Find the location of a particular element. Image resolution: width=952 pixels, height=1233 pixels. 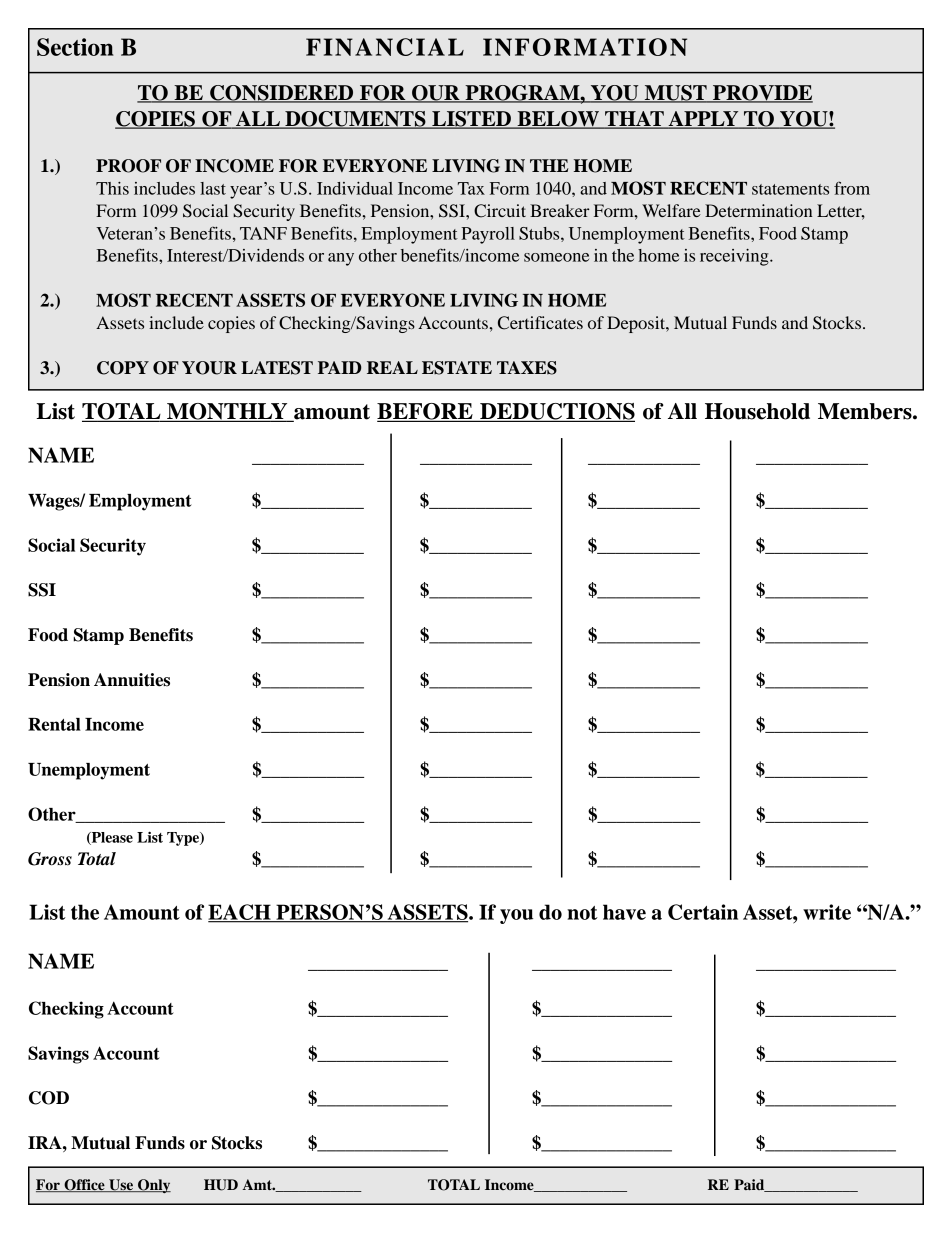

HUD is located at coordinates (221, 1185).
